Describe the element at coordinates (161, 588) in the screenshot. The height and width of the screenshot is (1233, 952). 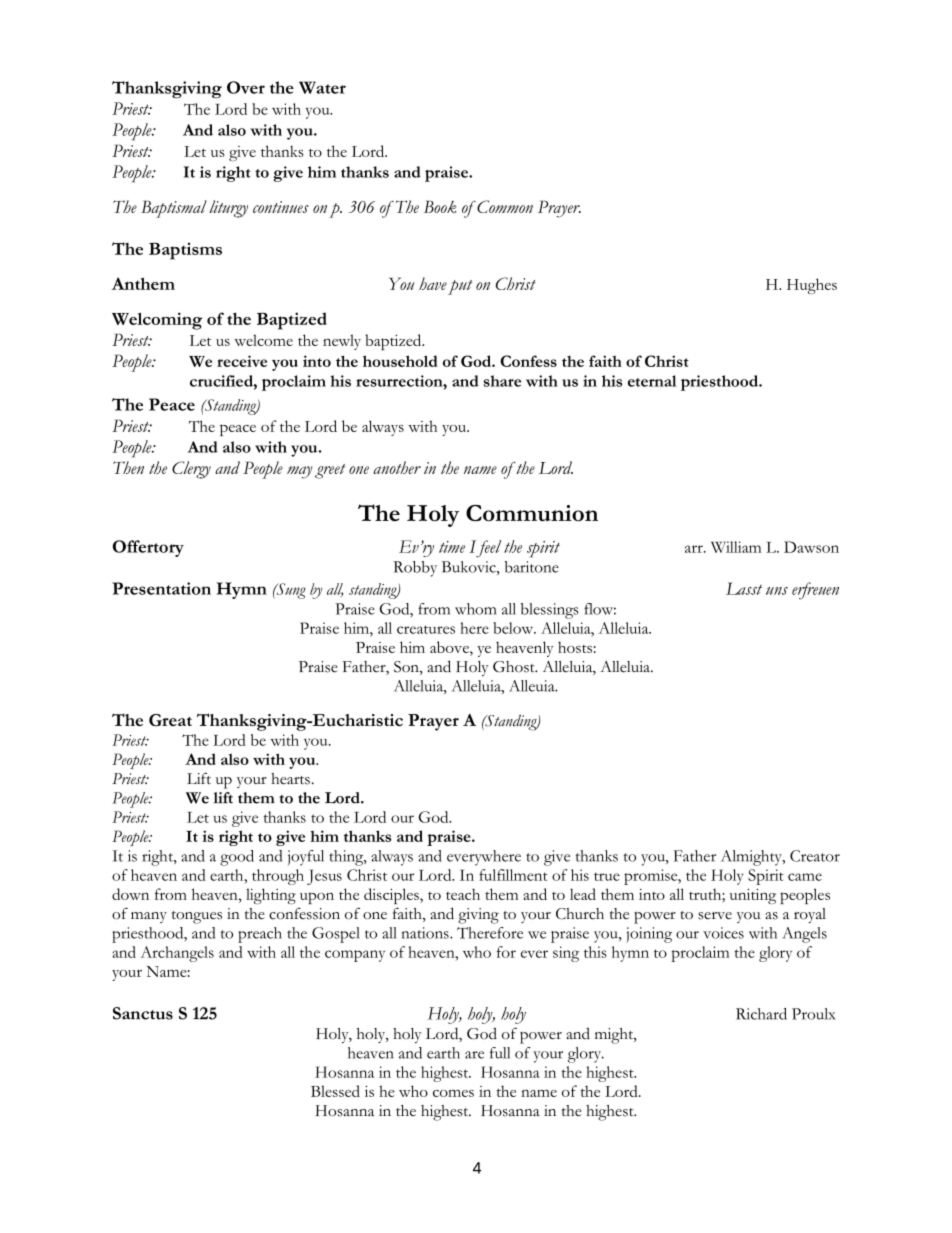
I see `Presentation` at that location.
